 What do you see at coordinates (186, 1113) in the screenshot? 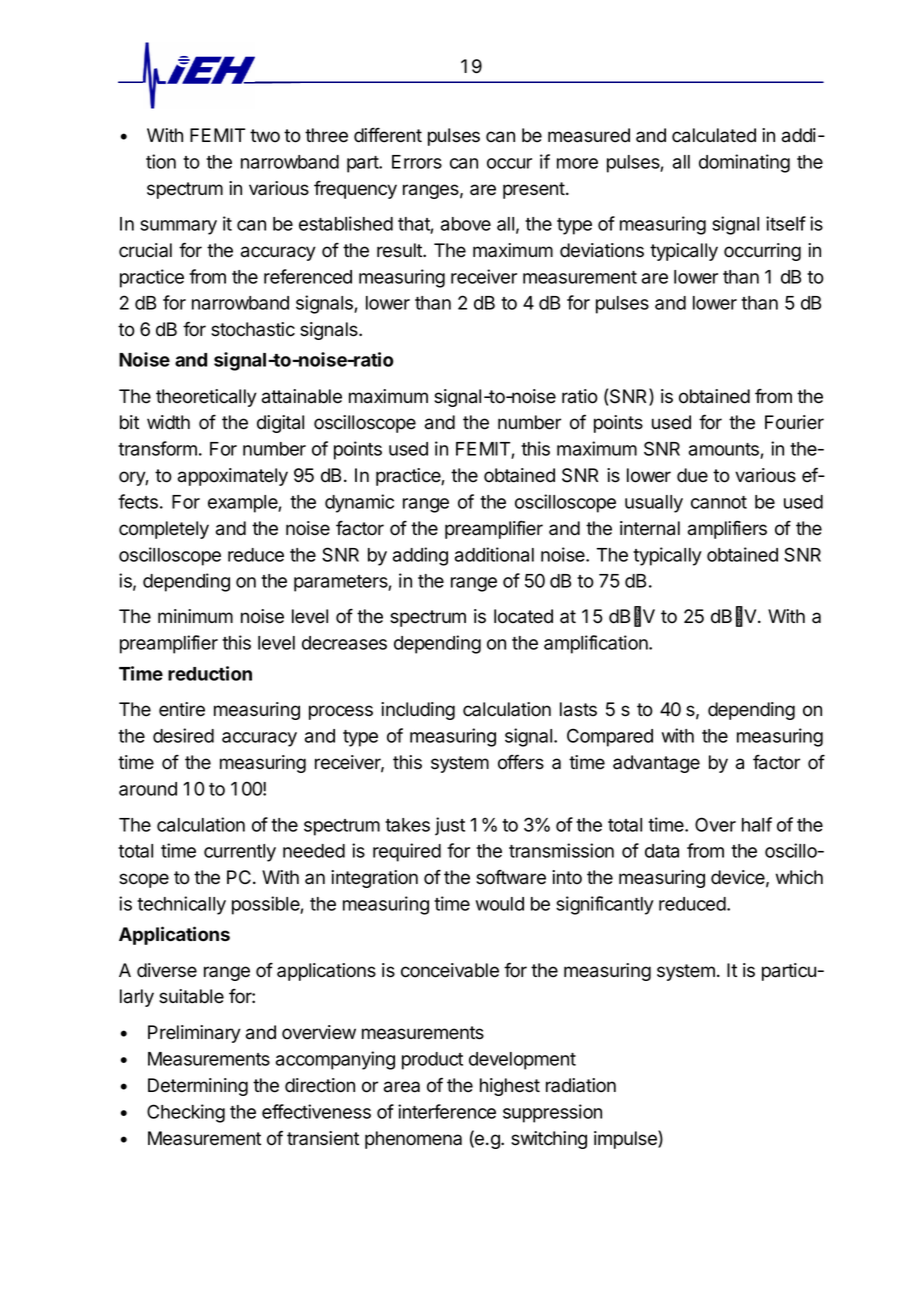
I see `Checking` at bounding box center [186, 1113].
